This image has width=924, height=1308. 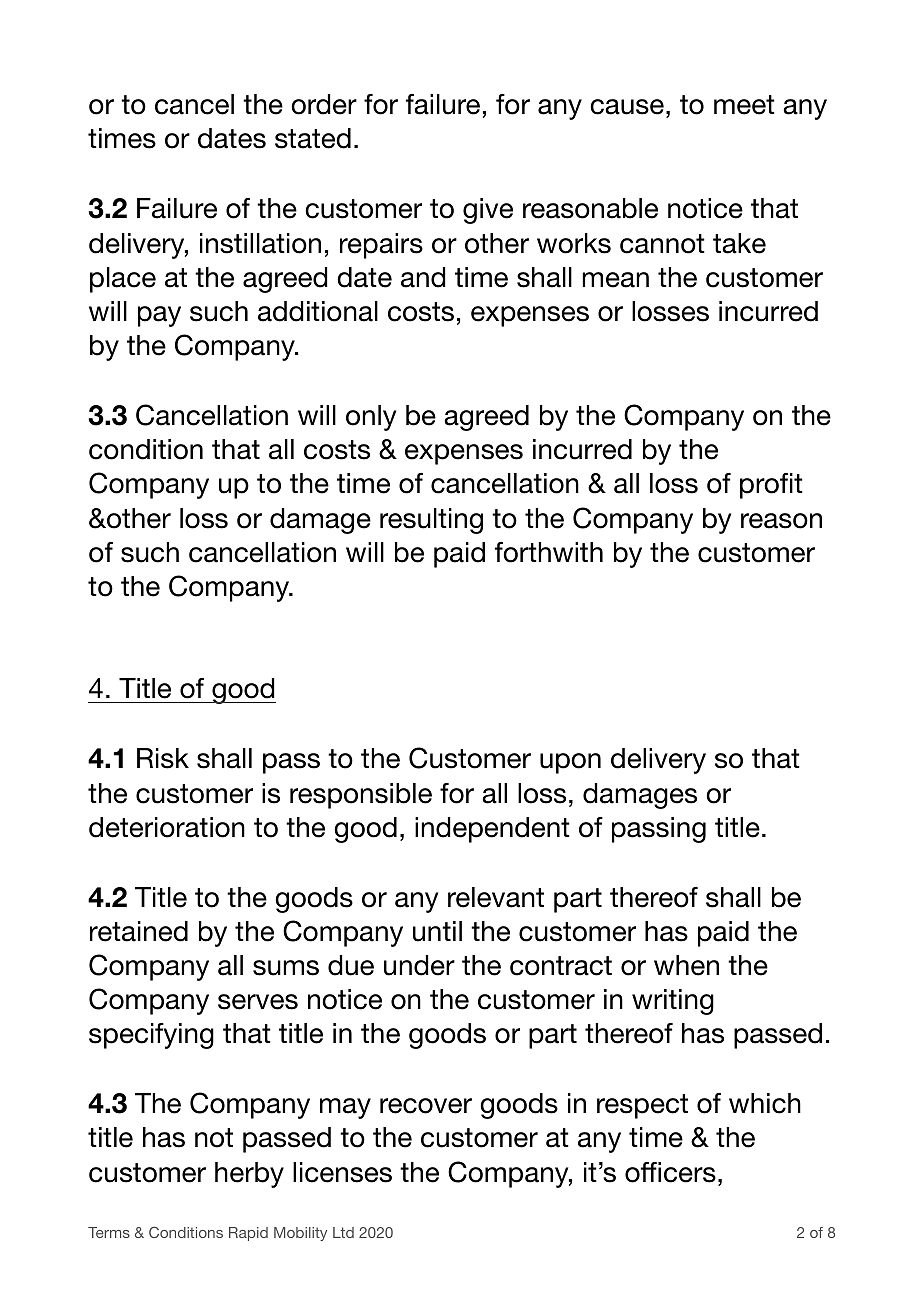 What do you see at coordinates (313, 138) in the image?
I see `stated` at bounding box center [313, 138].
